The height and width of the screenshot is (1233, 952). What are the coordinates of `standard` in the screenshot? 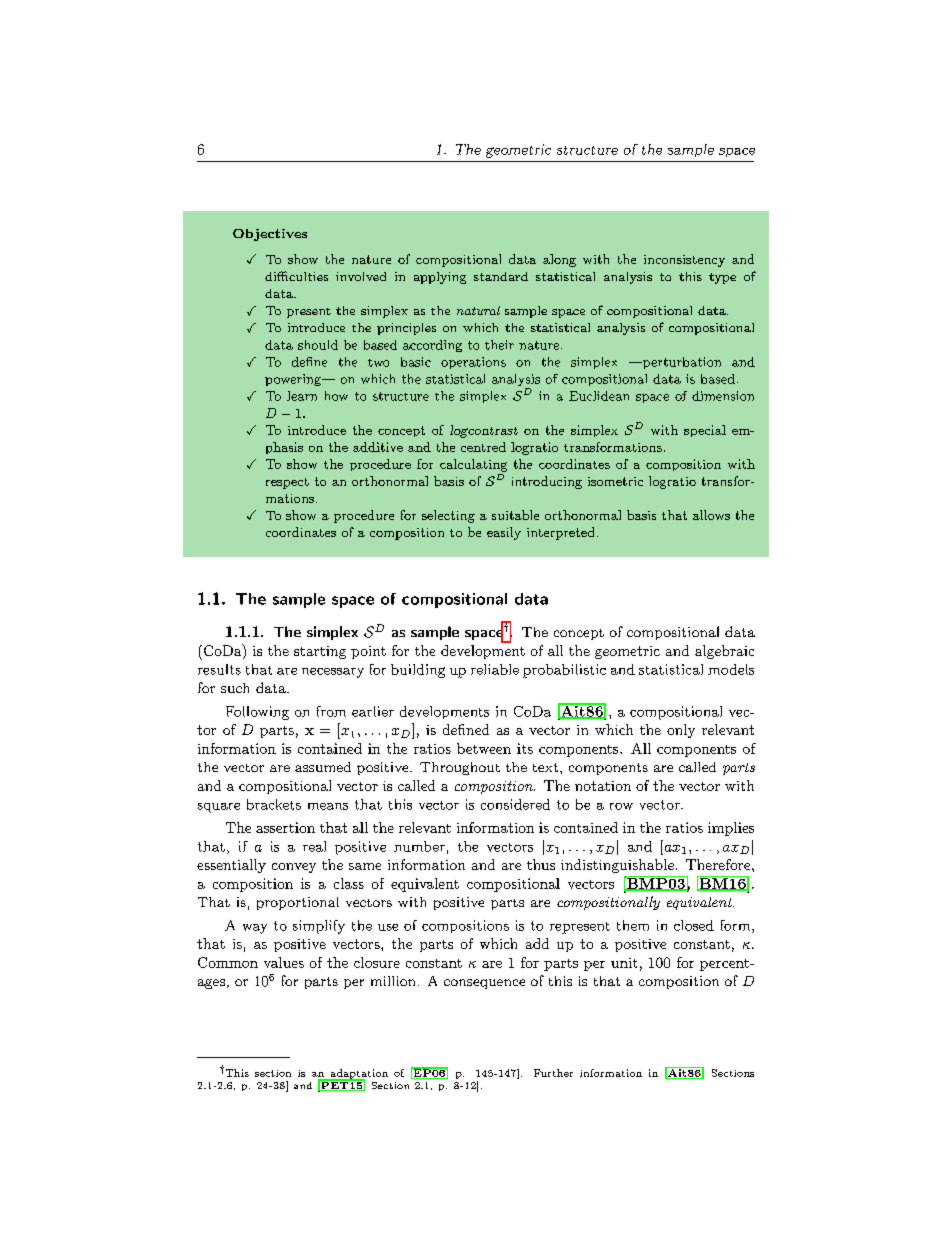 It's located at (501, 276).
